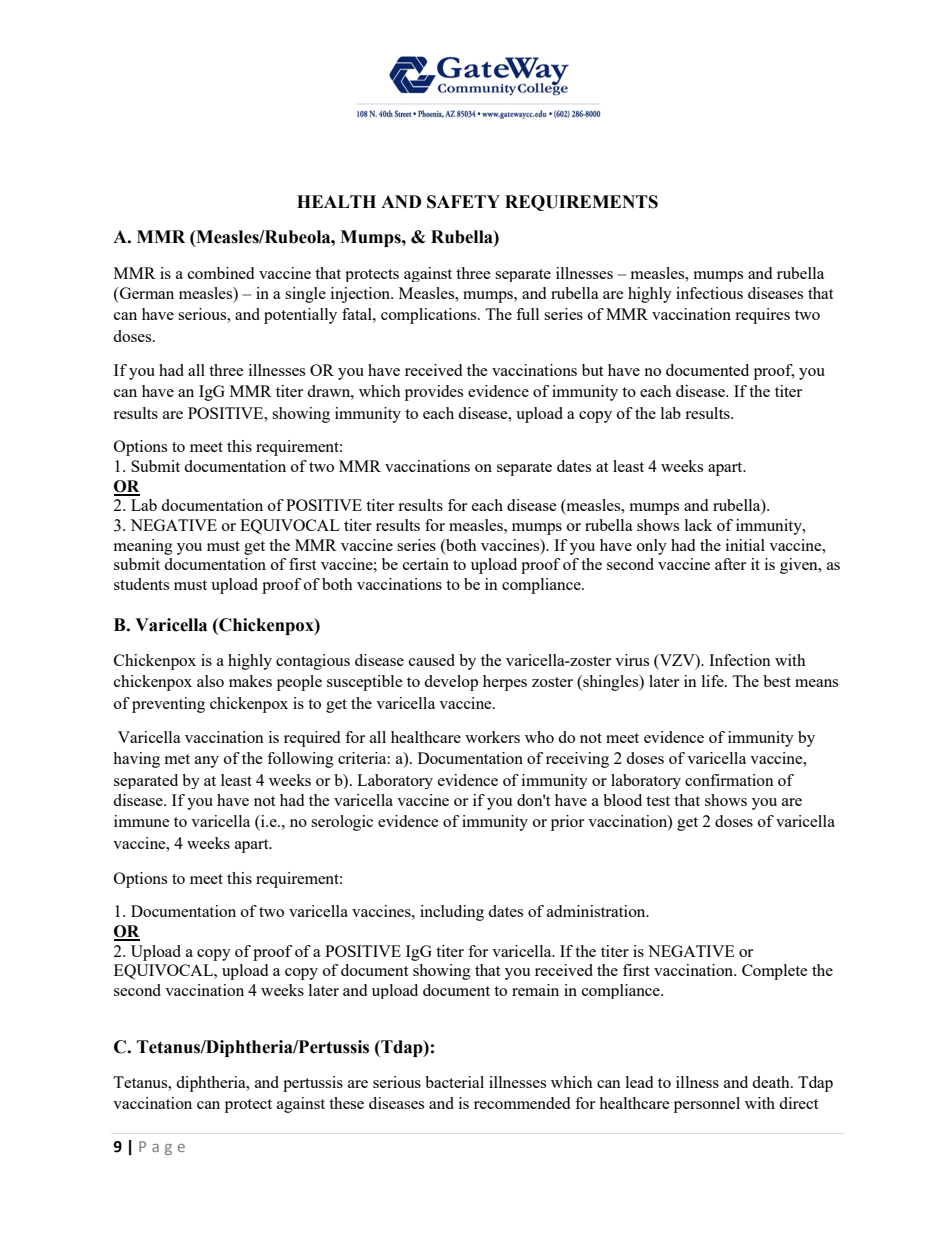 This screenshot has height=1233, width=952. What do you see at coordinates (162, 1148) in the screenshot?
I see `Page` at bounding box center [162, 1148].
